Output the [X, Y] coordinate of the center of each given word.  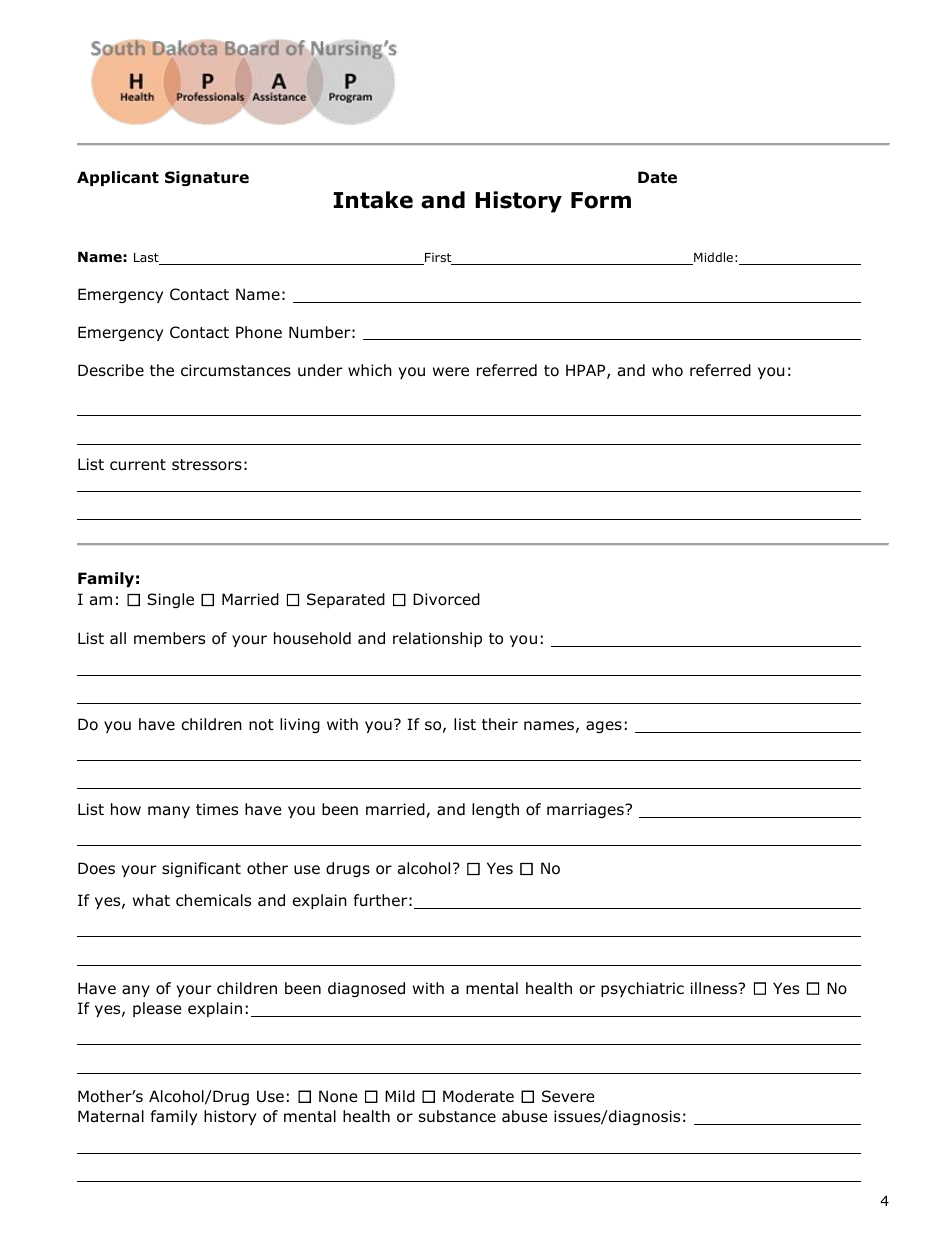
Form [601, 200]
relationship [437, 639]
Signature [207, 178]
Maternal [111, 1116]
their [500, 724]
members [169, 638]
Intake [373, 200]
